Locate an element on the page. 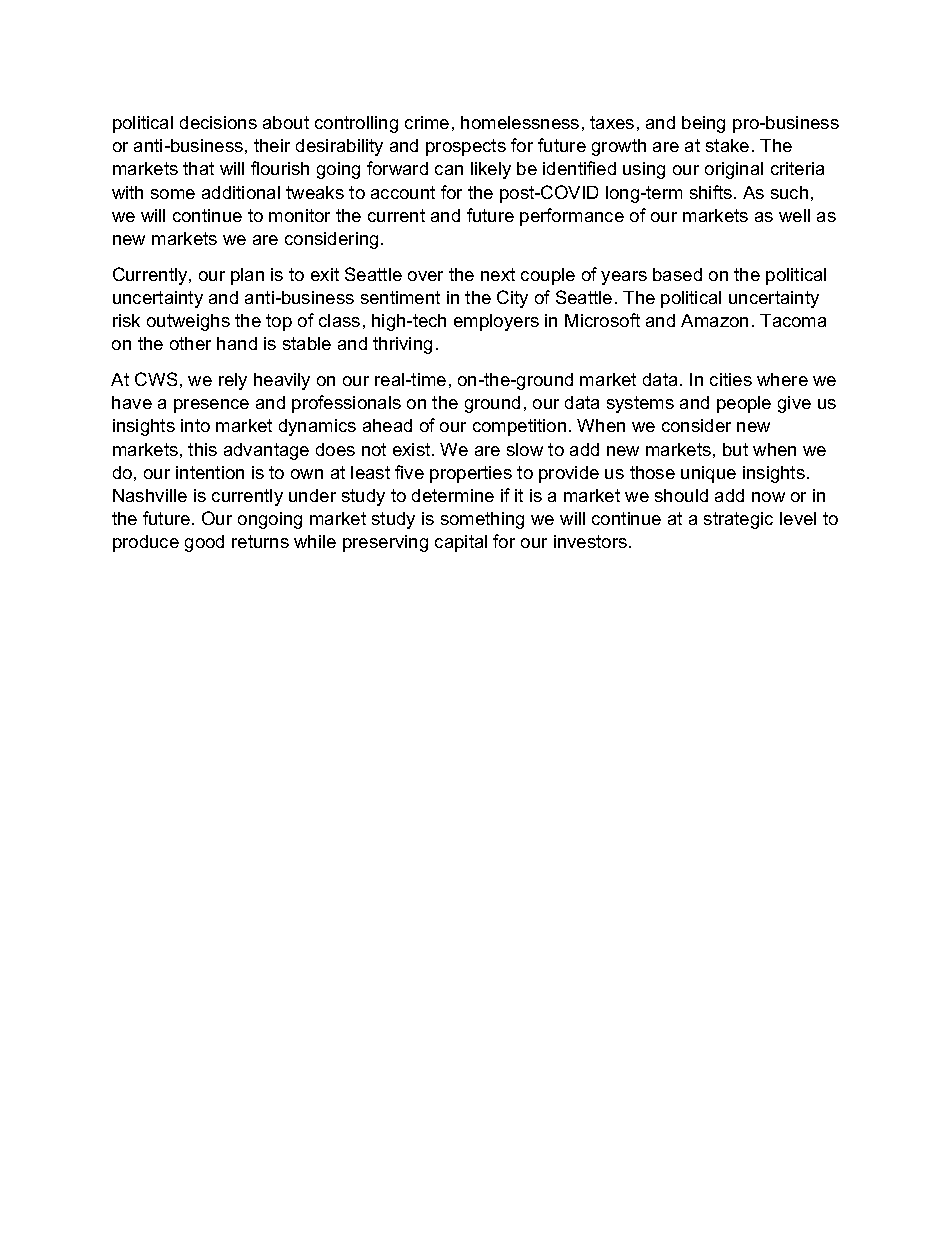  decisions is located at coordinates (218, 122).
